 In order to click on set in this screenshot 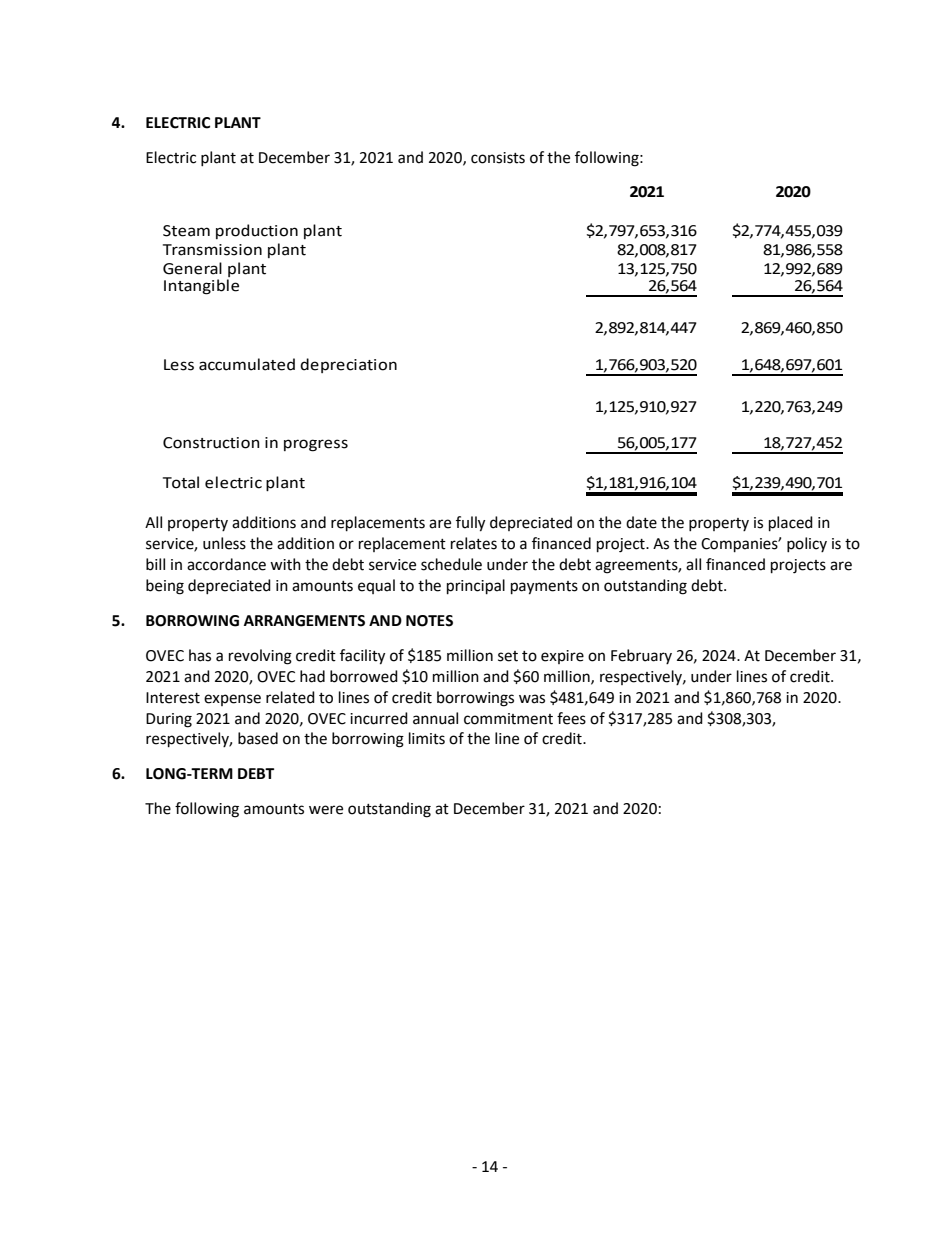, I will do `click(508, 656)`.
